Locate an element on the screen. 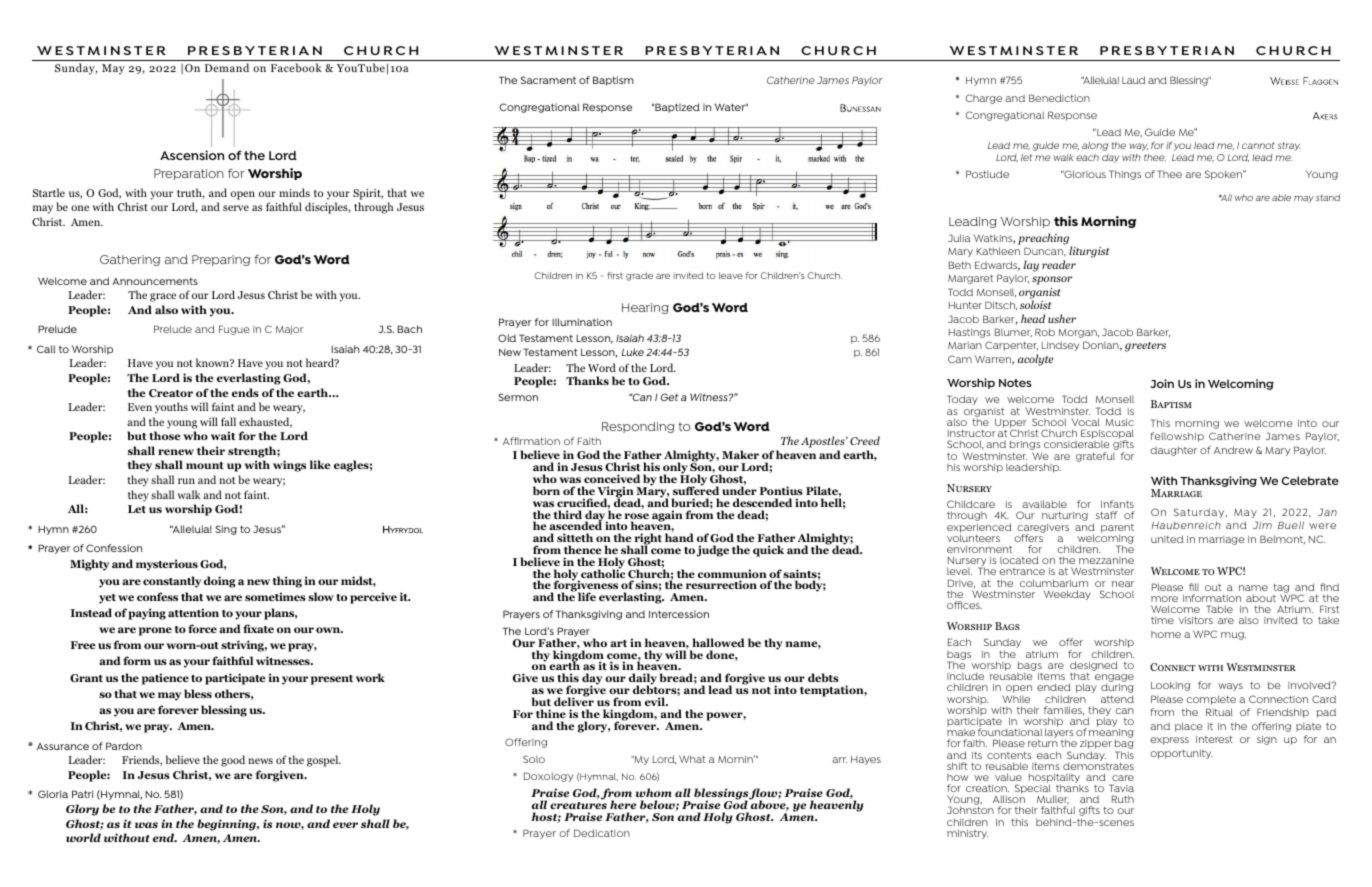  Demand is located at coordinates (227, 67).
